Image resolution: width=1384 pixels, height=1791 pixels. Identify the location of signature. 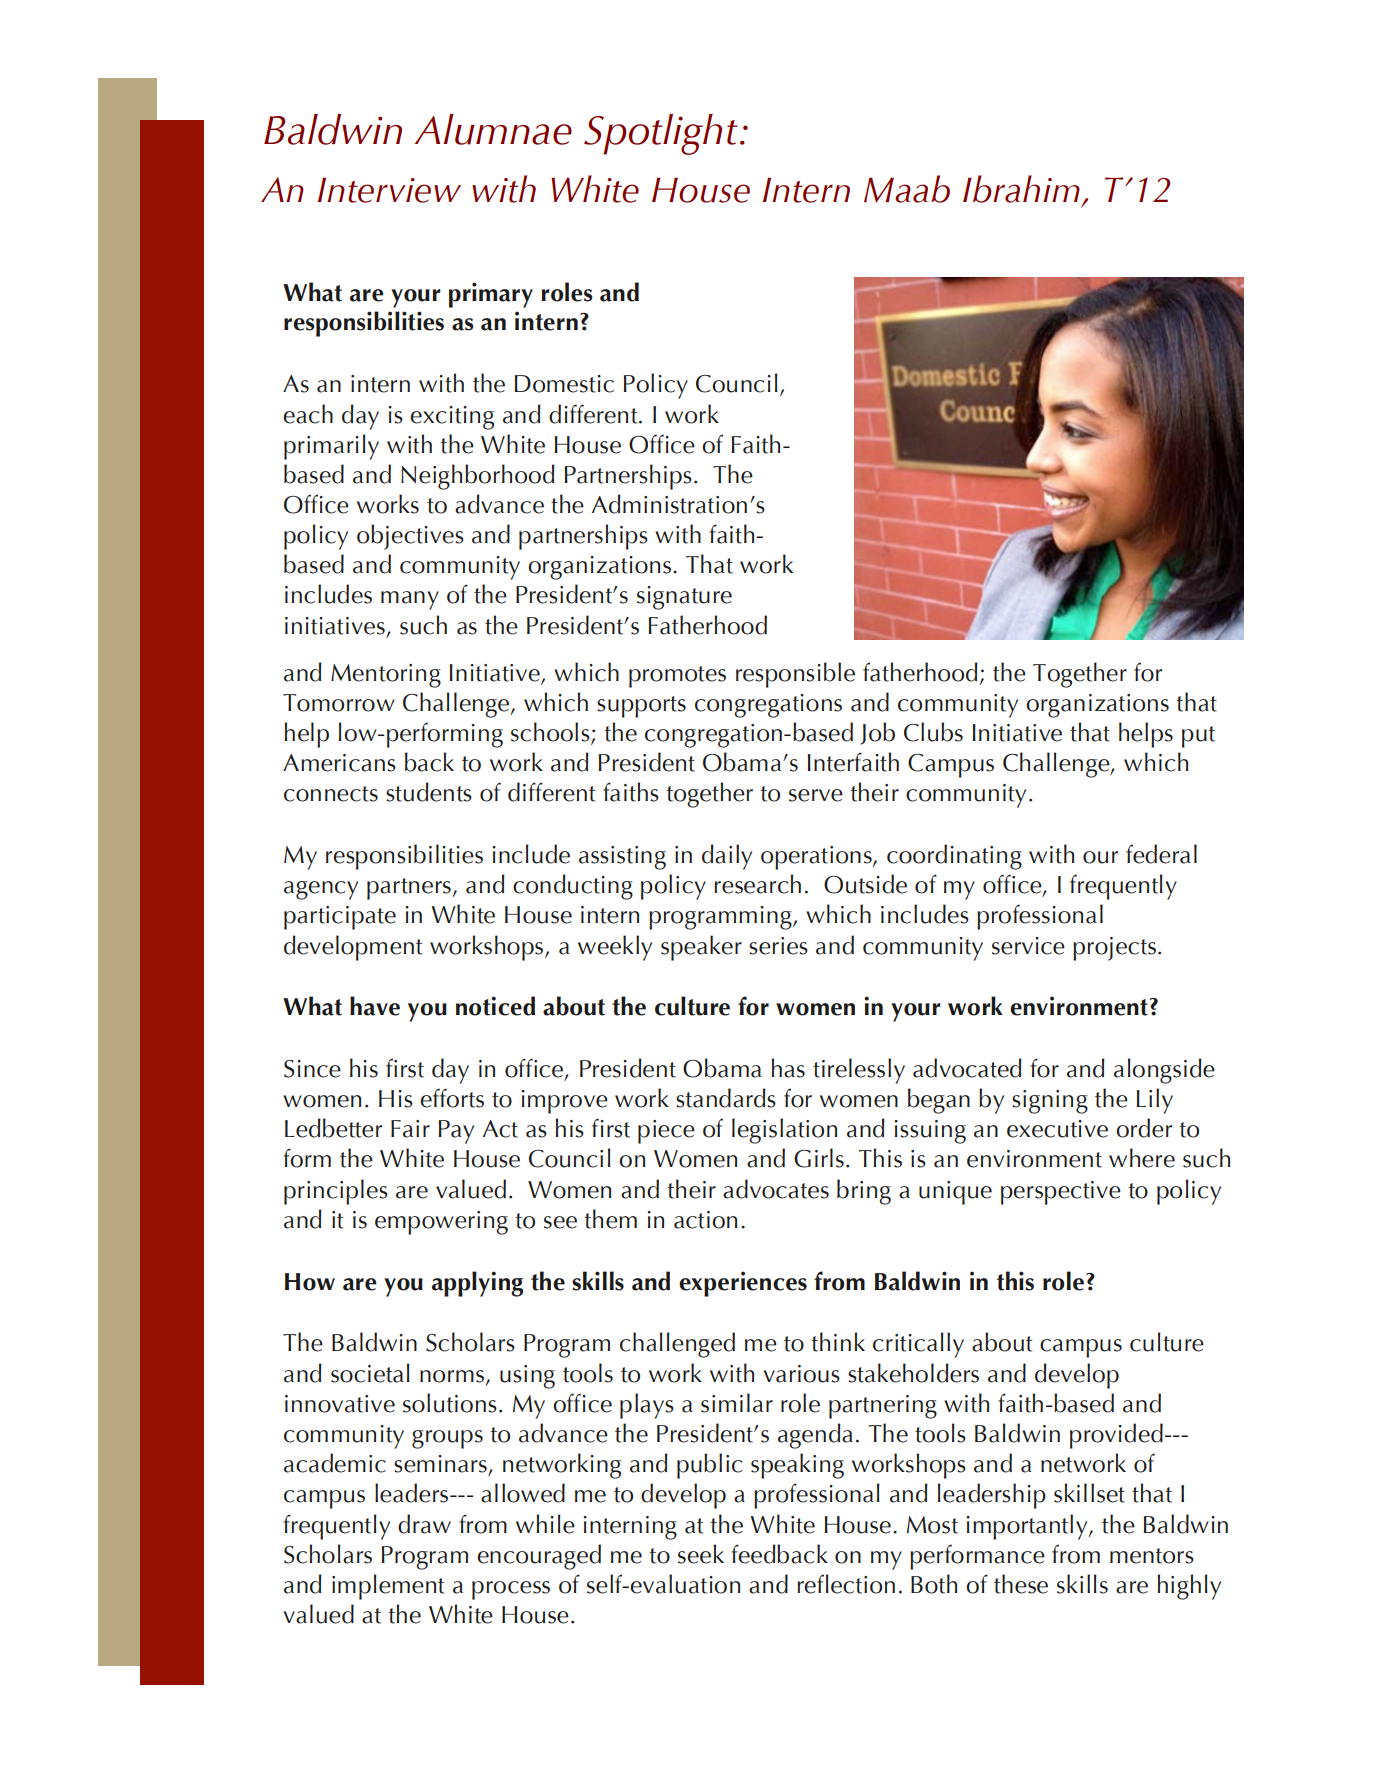
(684, 598).
